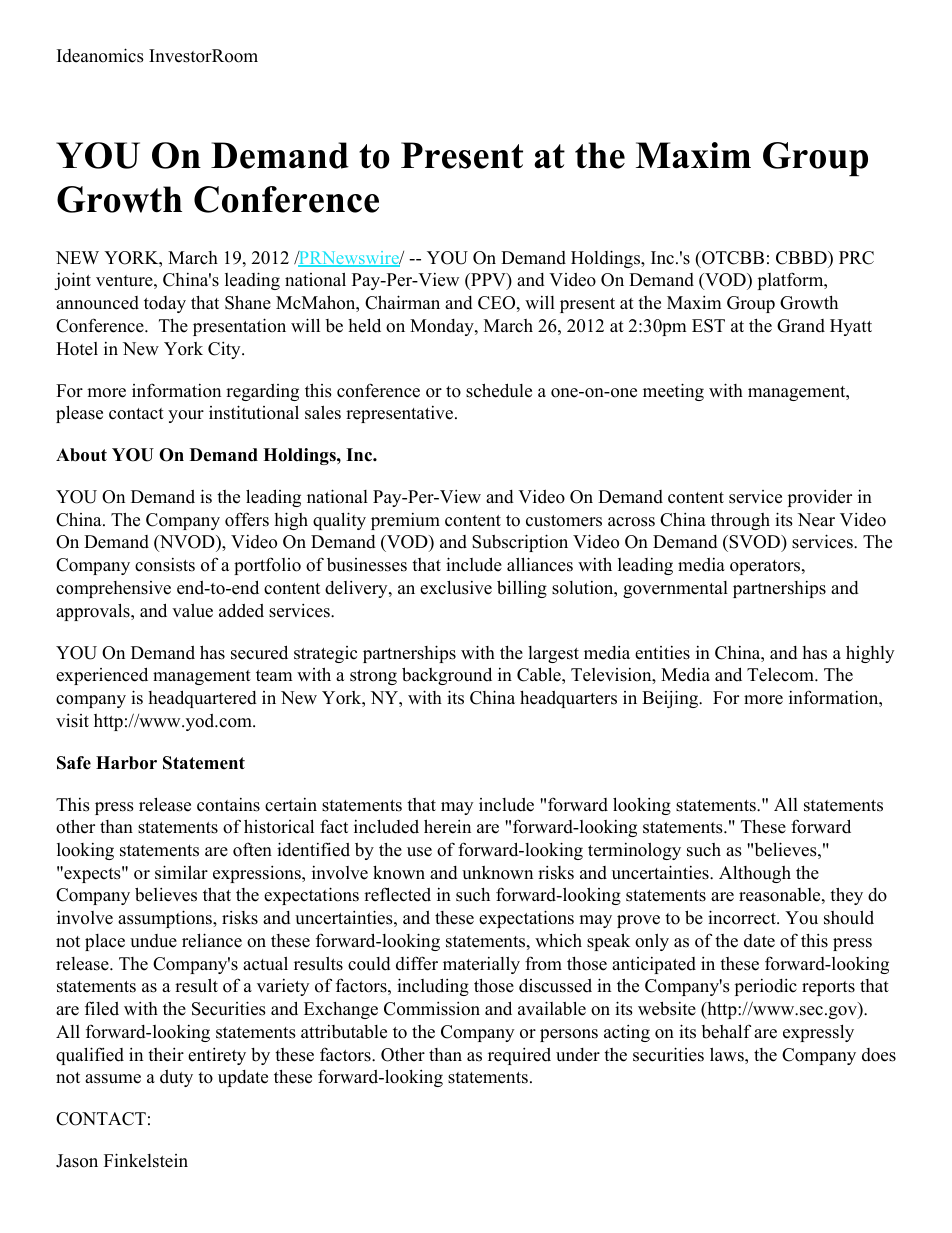 This screenshot has width=952, height=1233. What do you see at coordinates (519, 1056) in the screenshot?
I see `required` at bounding box center [519, 1056].
